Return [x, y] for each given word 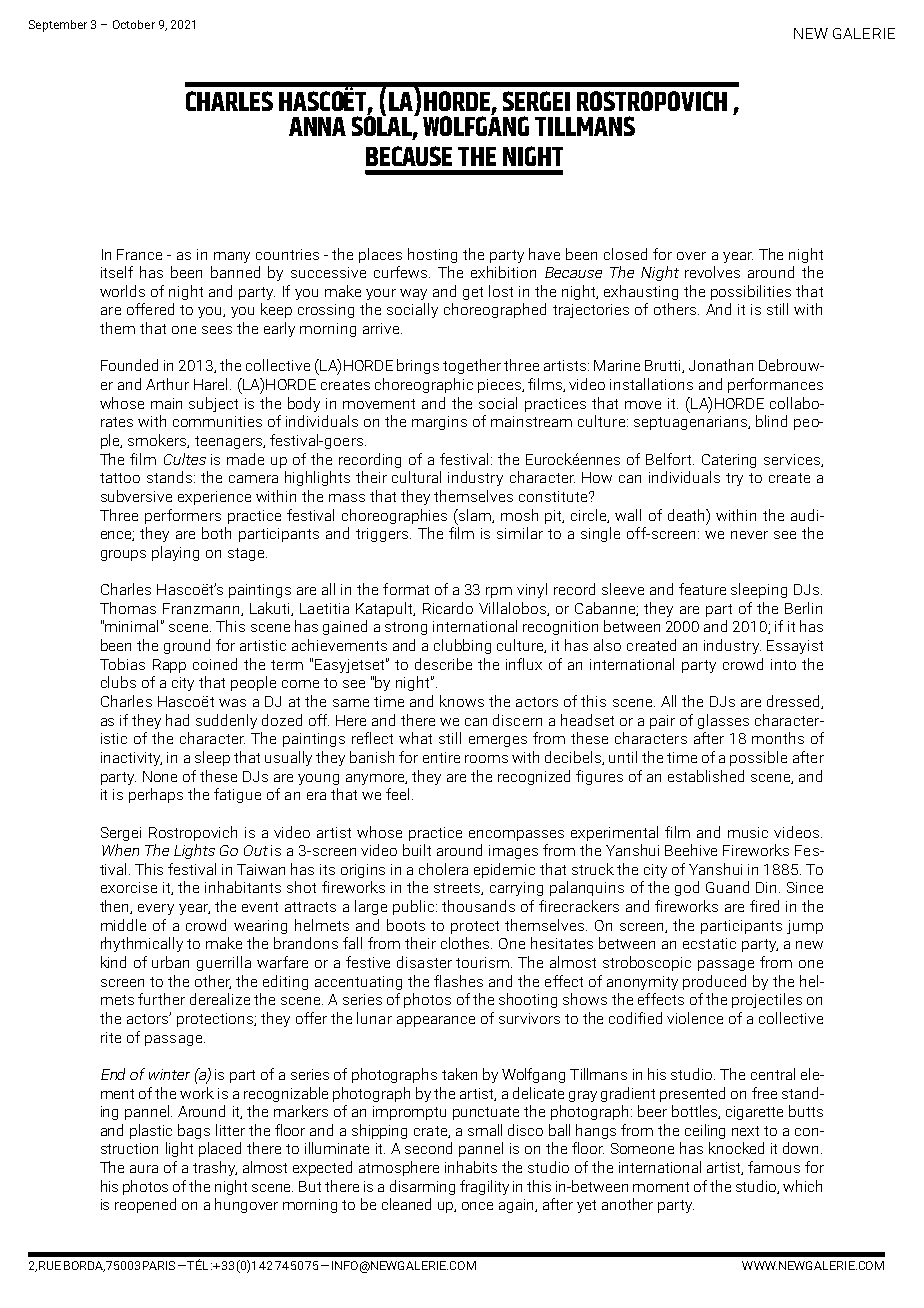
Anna [317, 126]
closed [625, 254]
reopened [145, 1205]
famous [774, 1167]
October [134, 24]
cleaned [406, 1204]
